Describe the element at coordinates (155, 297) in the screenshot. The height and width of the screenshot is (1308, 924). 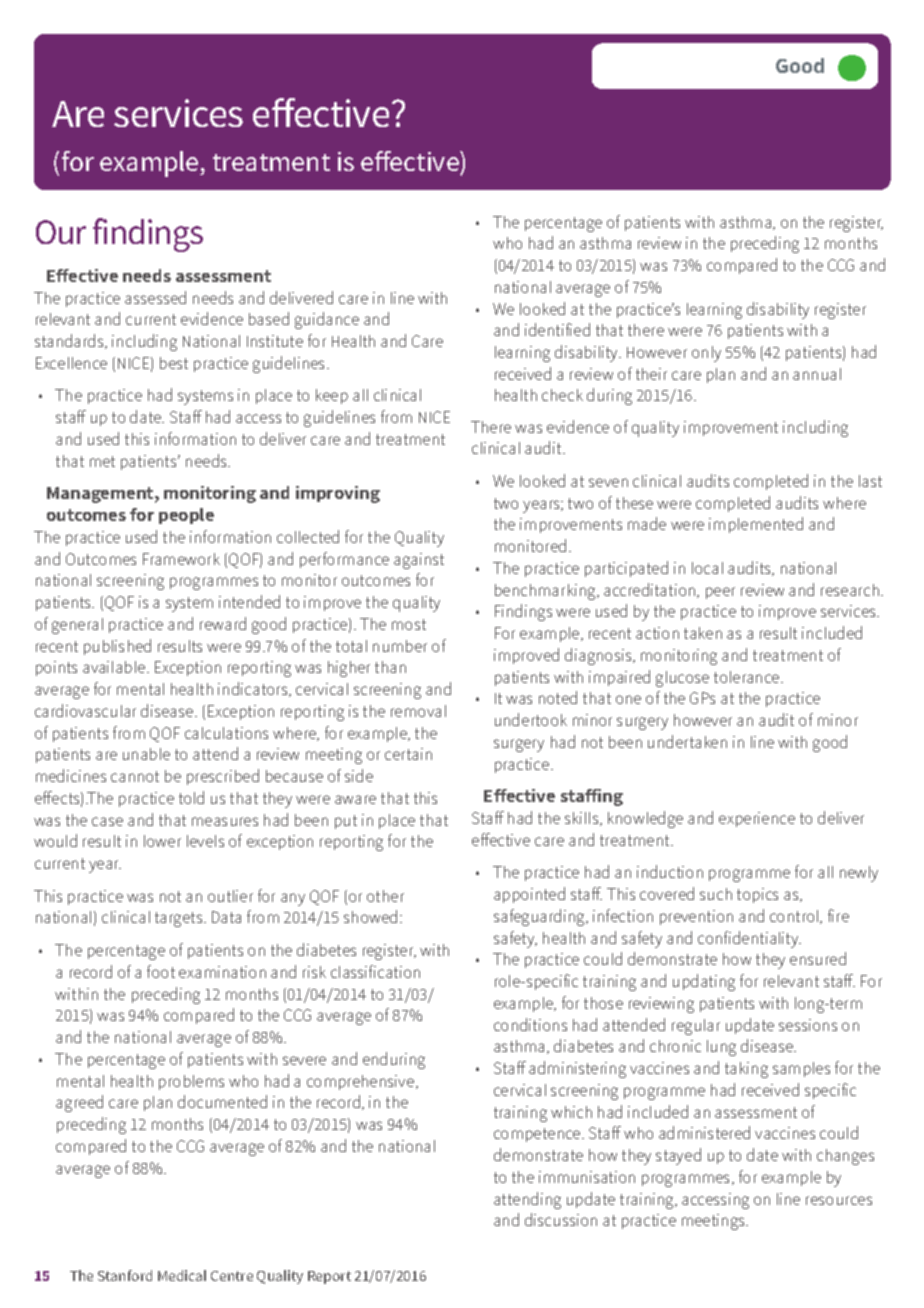
I see `assessed` at that location.
